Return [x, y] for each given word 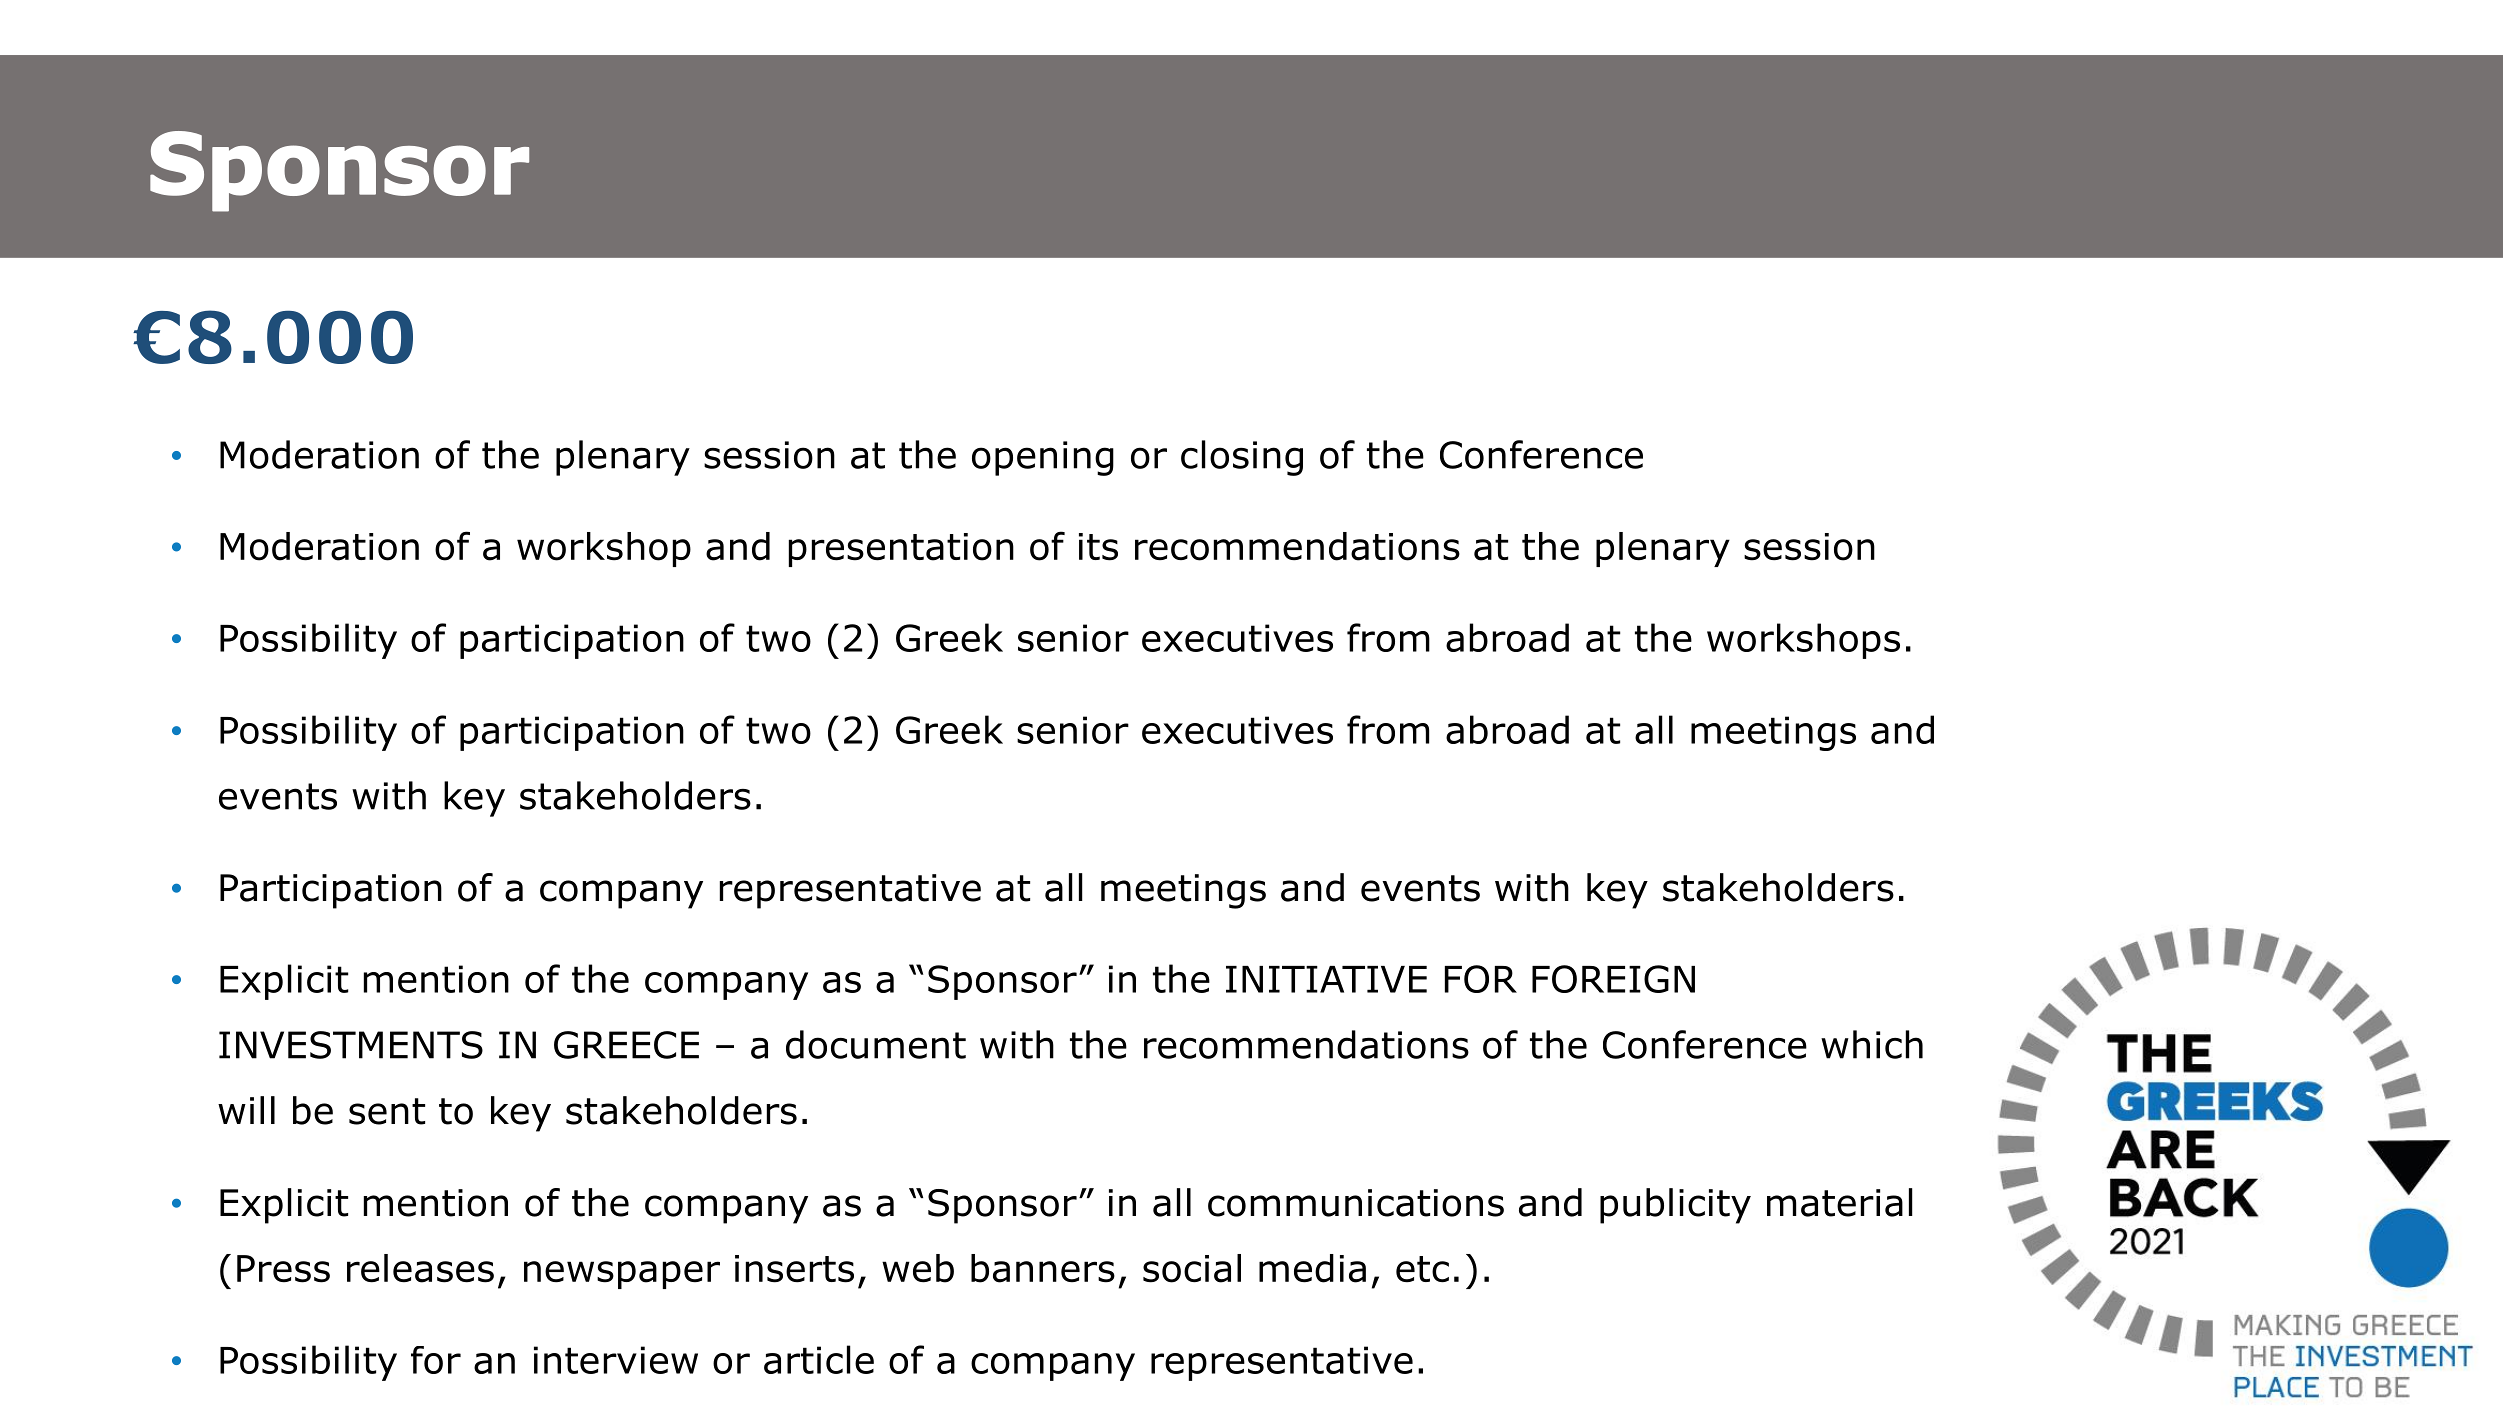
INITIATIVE [1326, 979]
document [876, 1044]
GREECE [626, 1045]
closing [1242, 458]
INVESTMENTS [351, 1045]
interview [616, 1360]
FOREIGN [1613, 979]
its [1098, 547]
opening [1043, 458]
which [1872, 1044]
